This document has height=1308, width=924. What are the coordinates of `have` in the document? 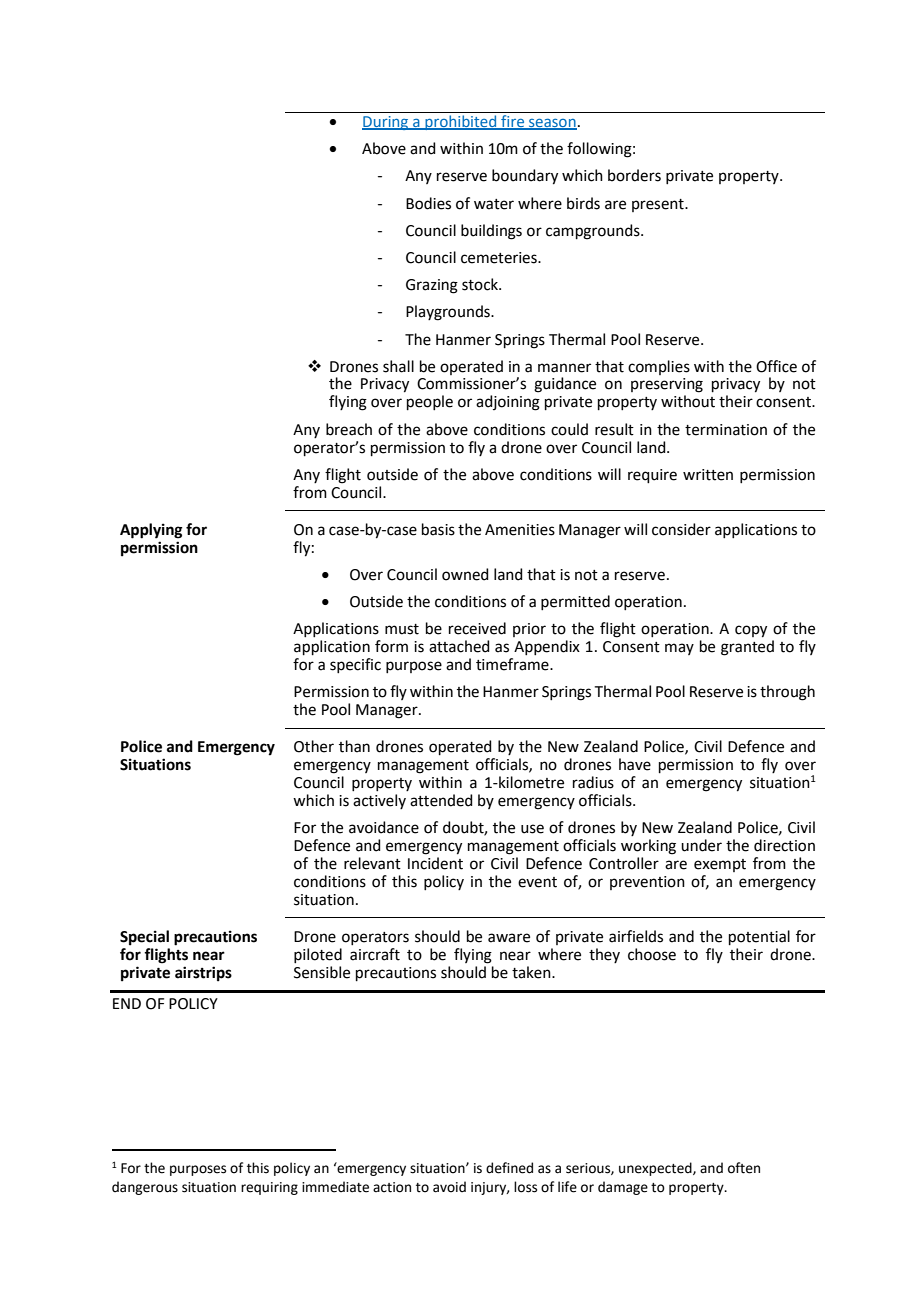 It's located at (635, 764).
